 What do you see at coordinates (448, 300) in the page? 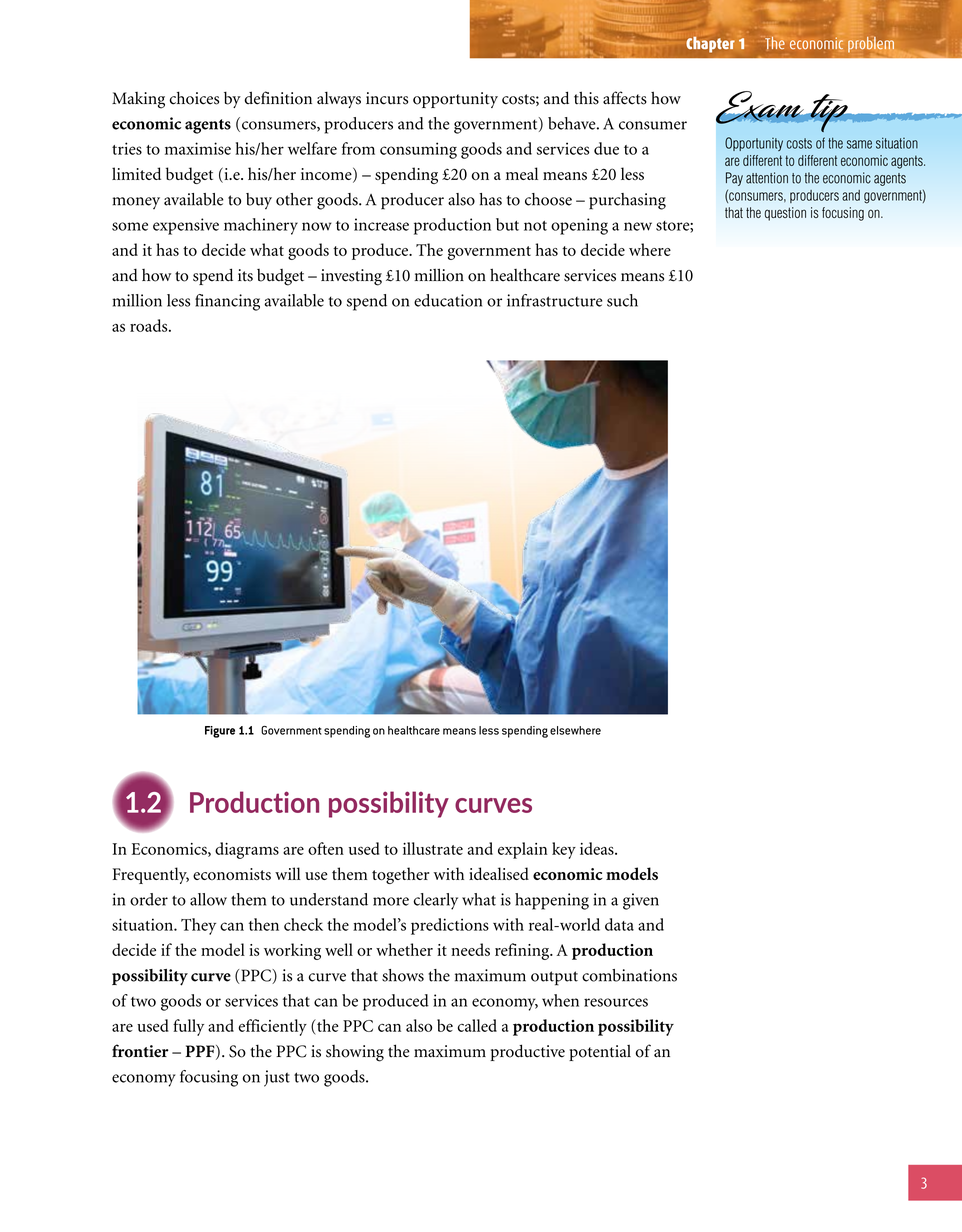
I see `education` at bounding box center [448, 300].
